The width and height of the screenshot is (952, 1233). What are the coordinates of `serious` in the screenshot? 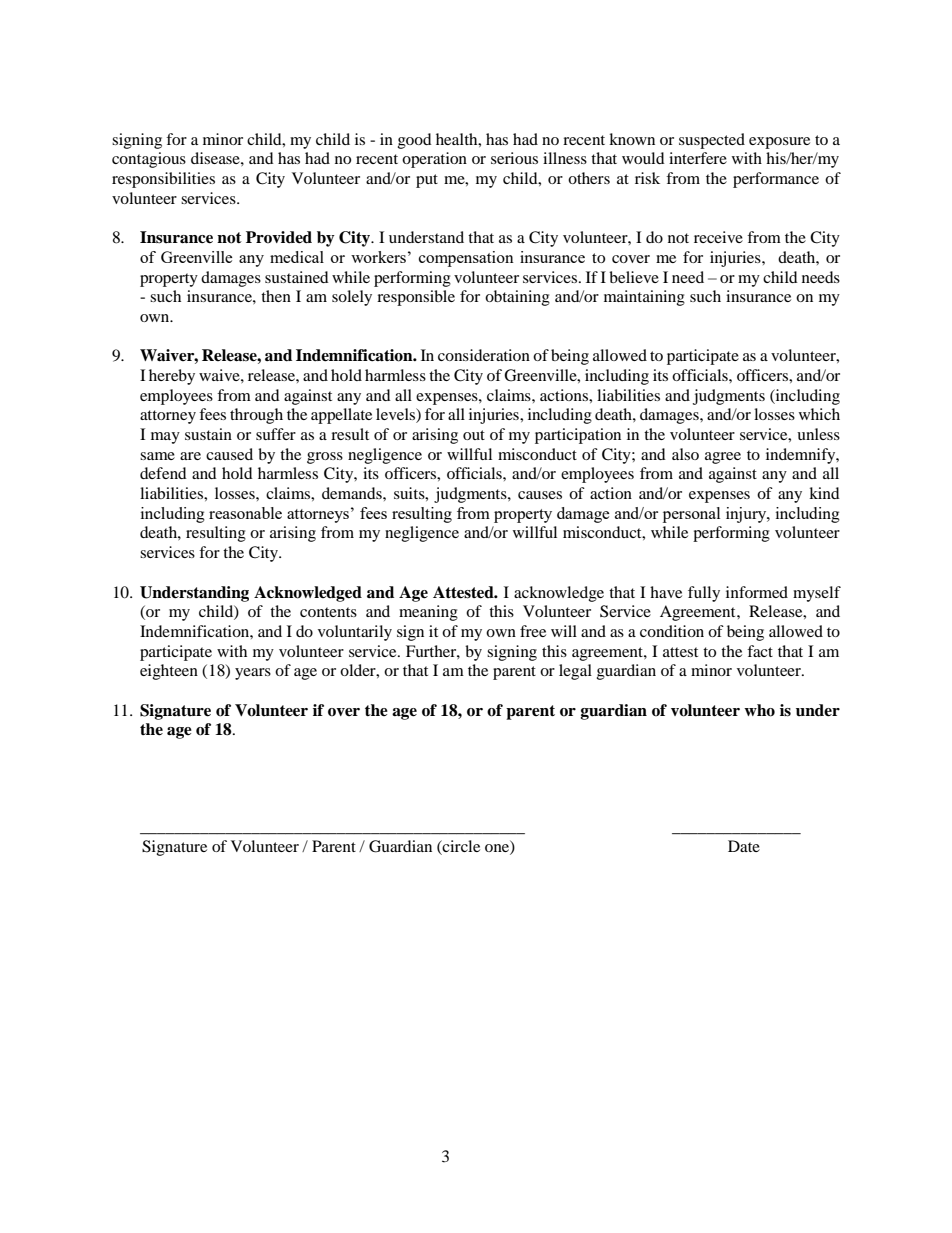 It's located at (514, 158).
